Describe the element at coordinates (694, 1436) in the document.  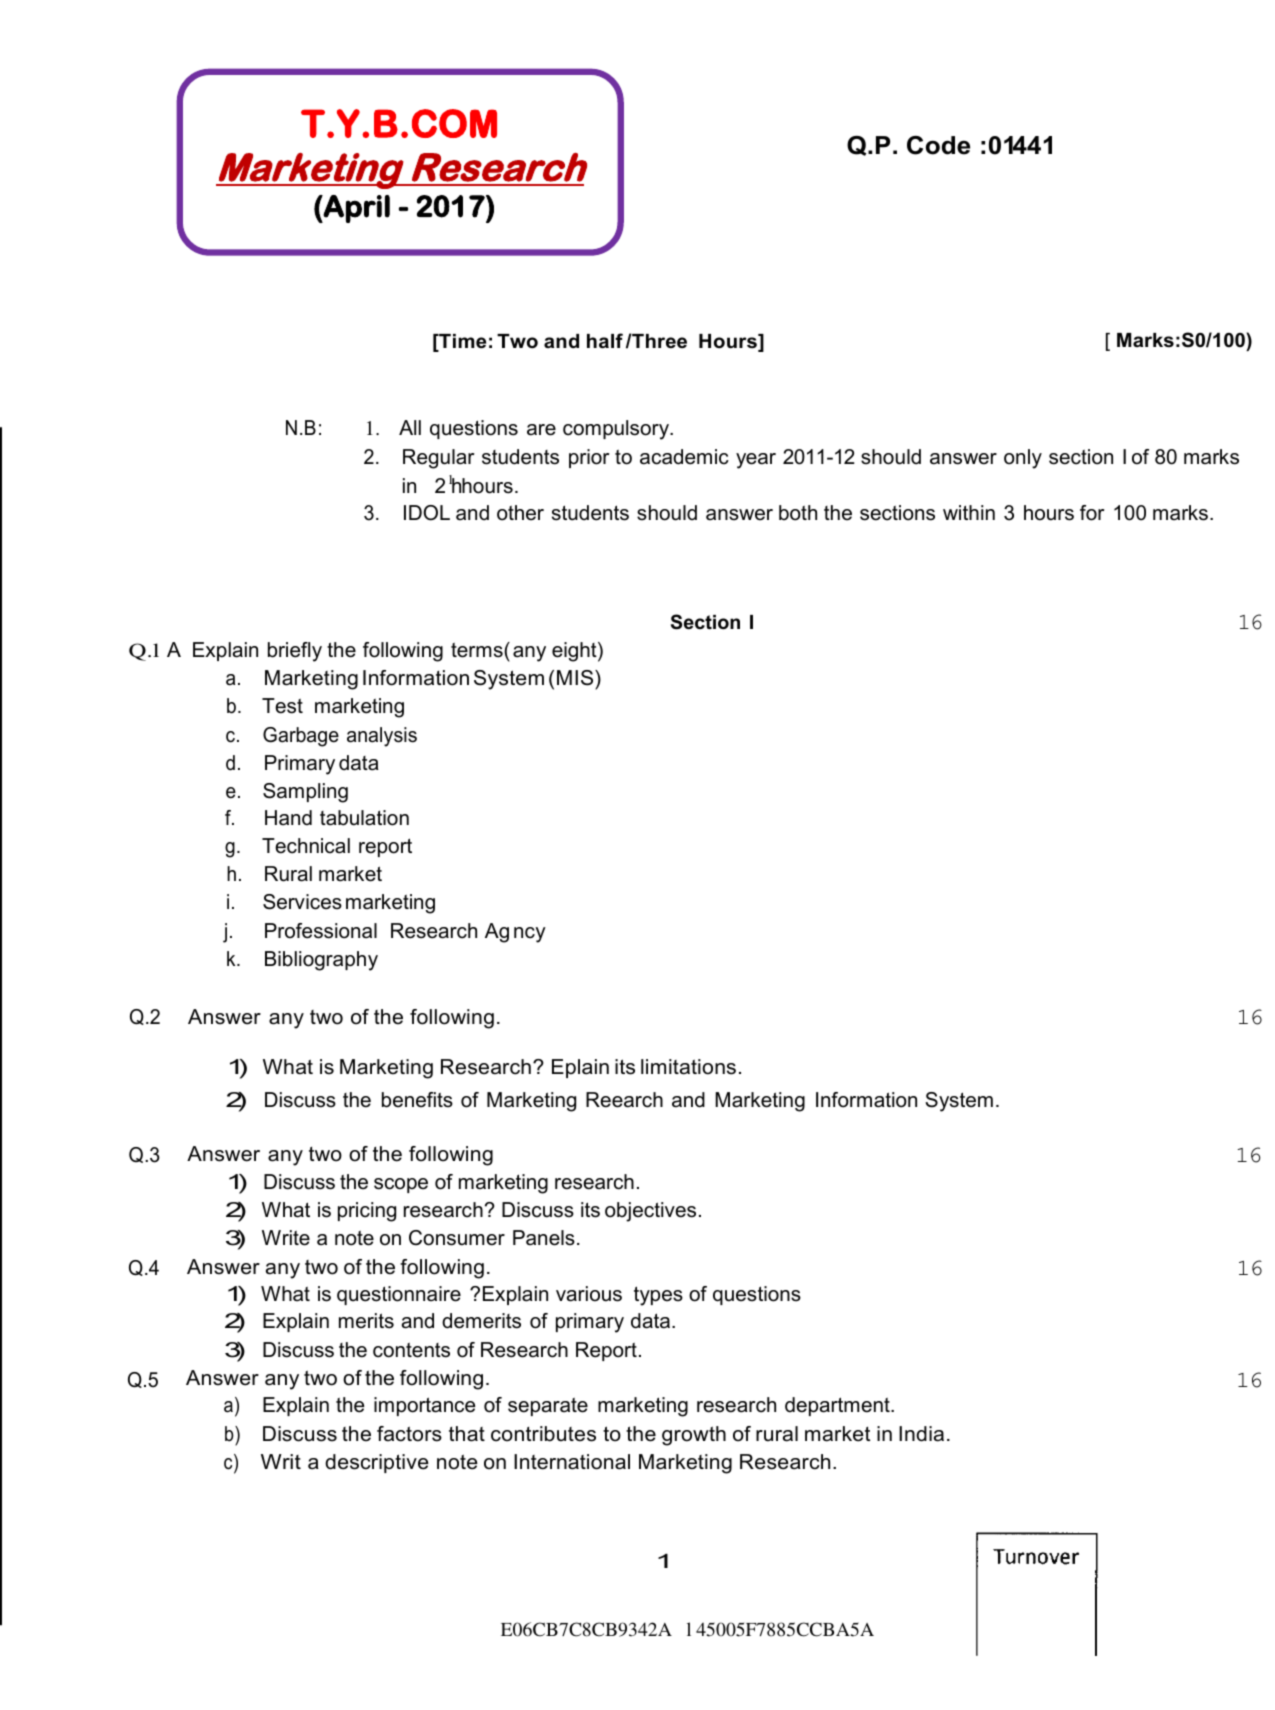
I see `growth` at that location.
